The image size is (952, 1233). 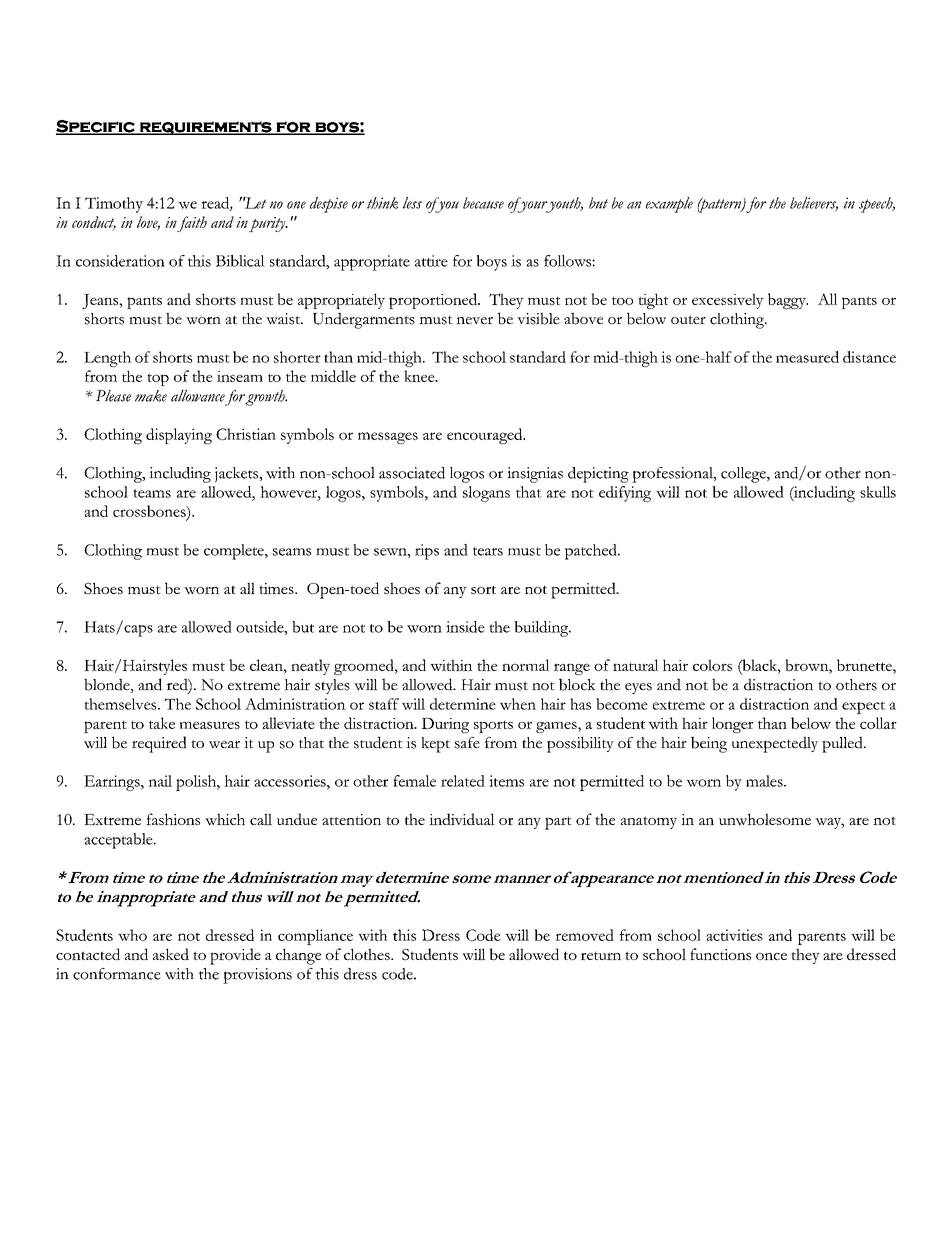 What do you see at coordinates (206, 128) in the screenshot?
I see `requirements` at bounding box center [206, 128].
